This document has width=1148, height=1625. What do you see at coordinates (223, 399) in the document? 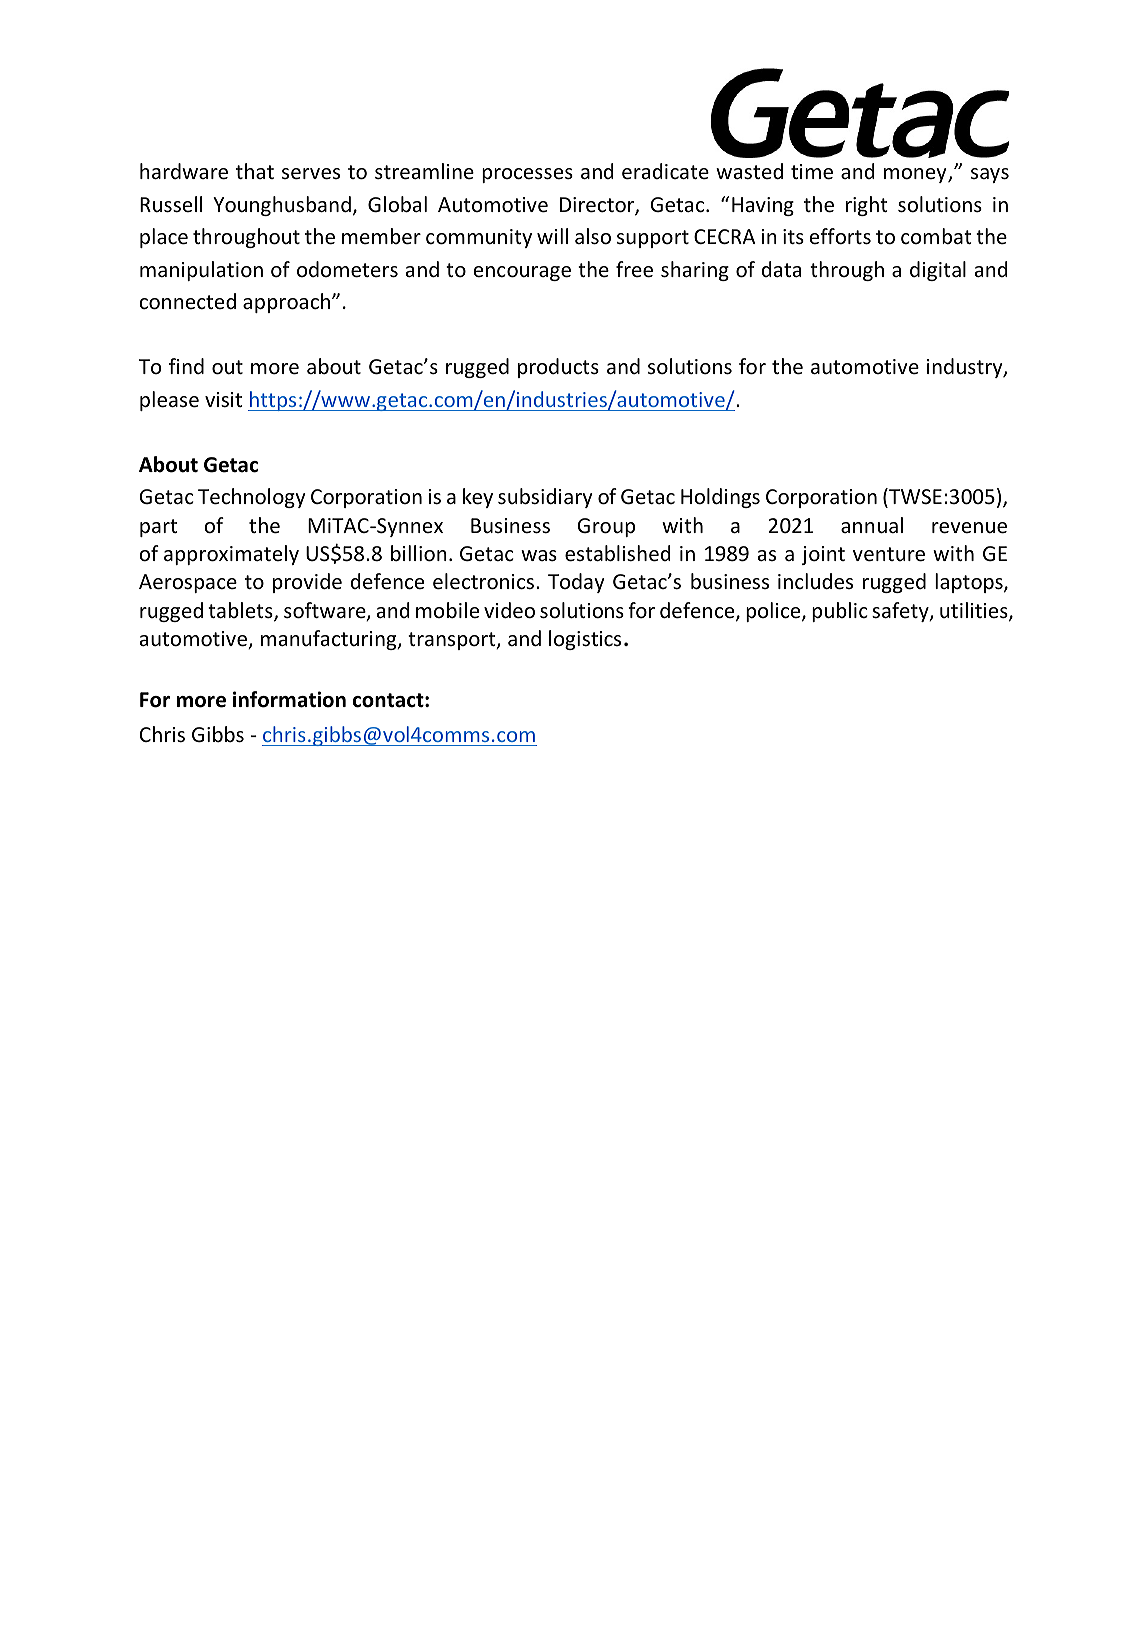
I see `visit` at bounding box center [223, 399].
